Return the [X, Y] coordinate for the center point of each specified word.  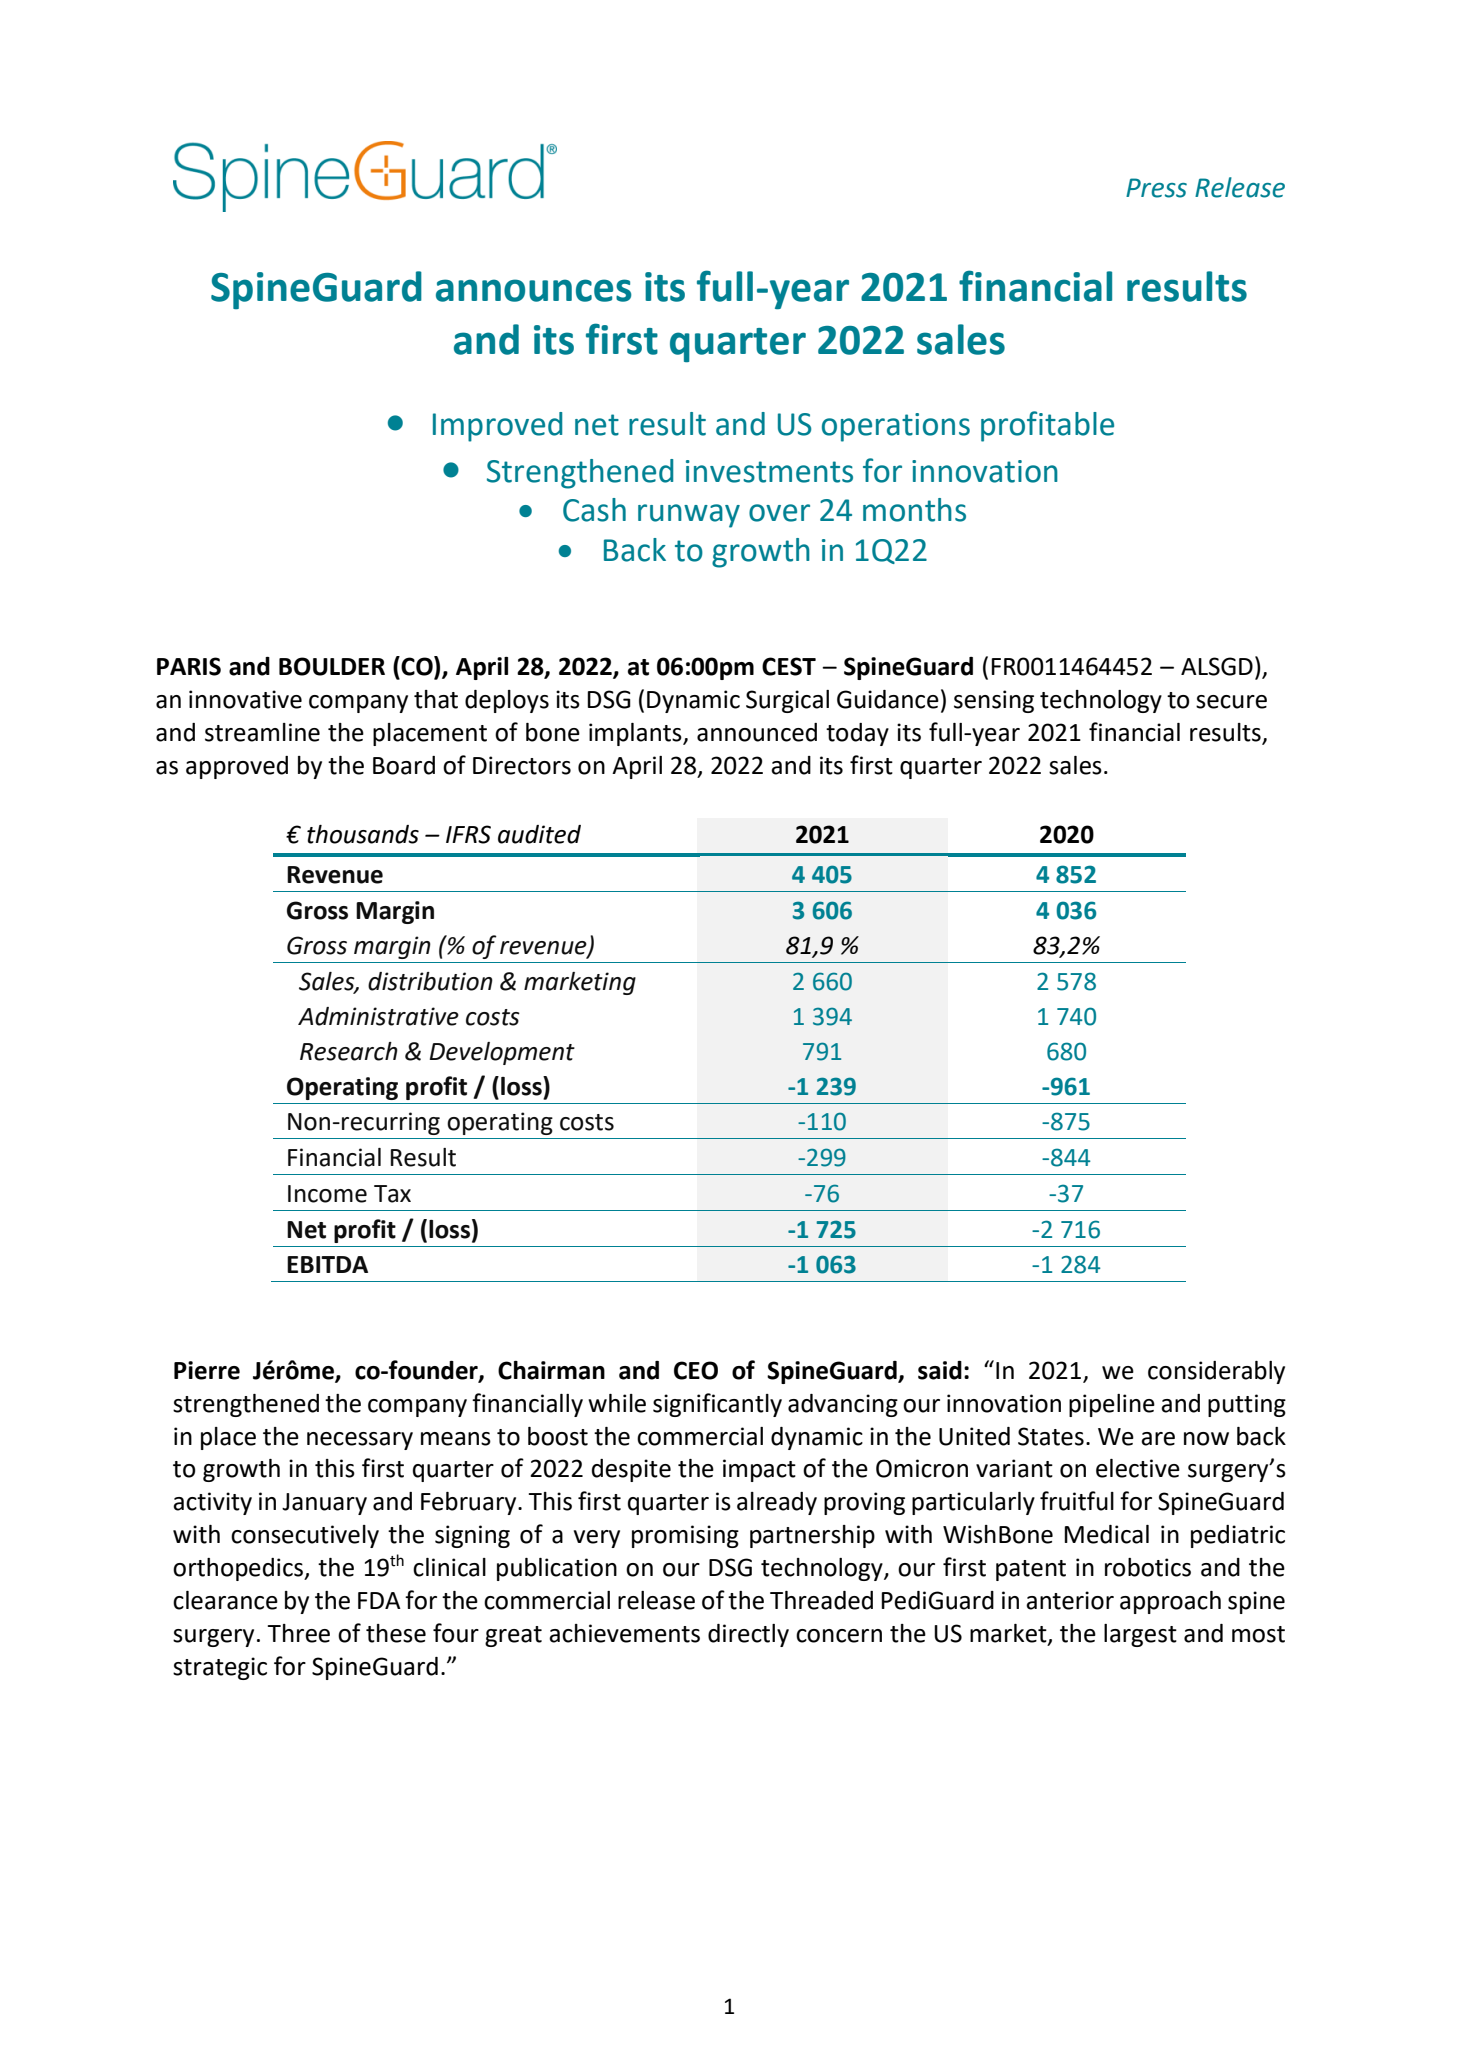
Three [299, 1633]
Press [1156, 188]
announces [534, 290]
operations [896, 427]
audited [539, 834]
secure [1231, 702]
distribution [430, 981]
